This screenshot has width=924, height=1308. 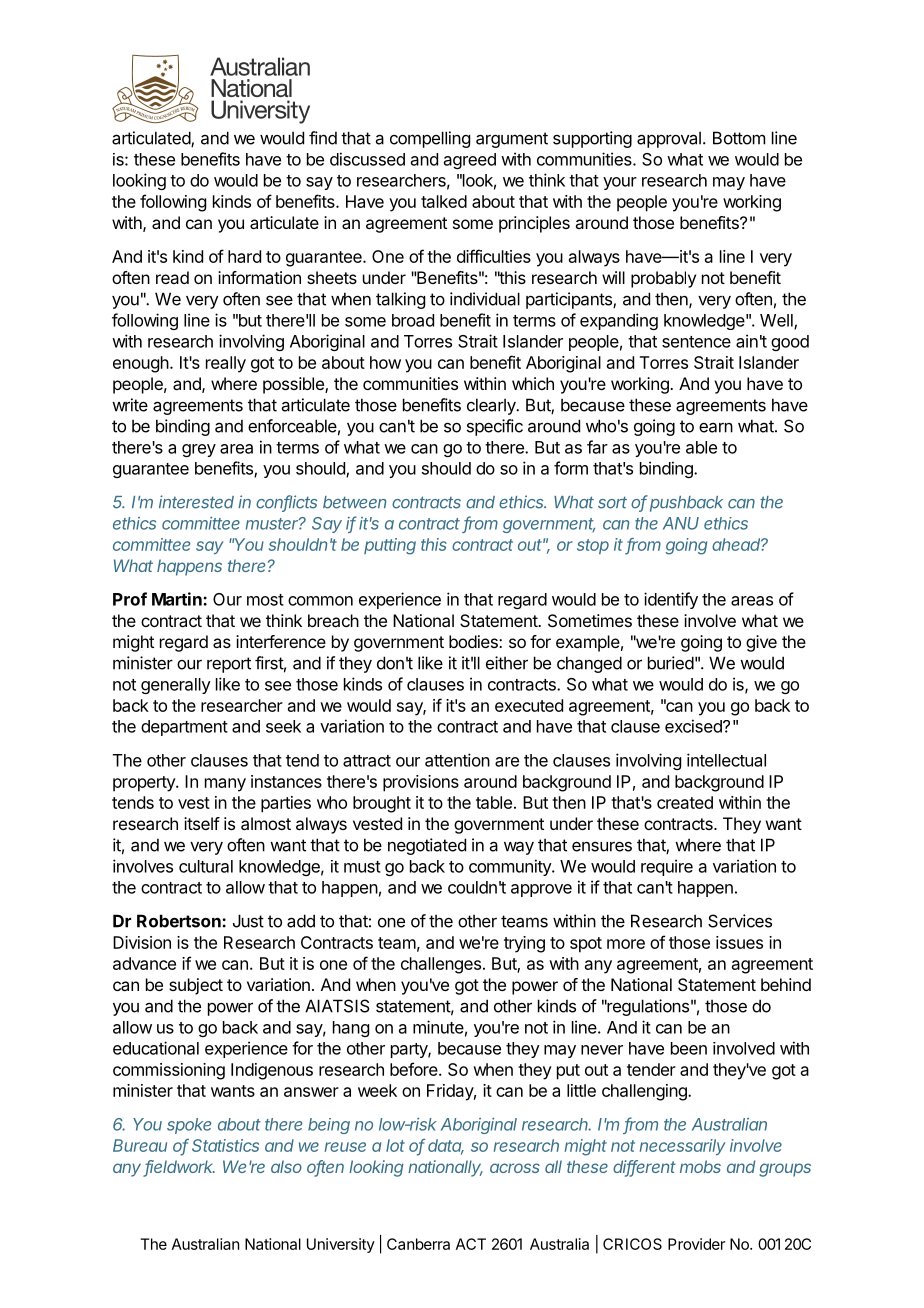 What do you see at coordinates (716, 428) in the screenshot?
I see `earn` at bounding box center [716, 428].
